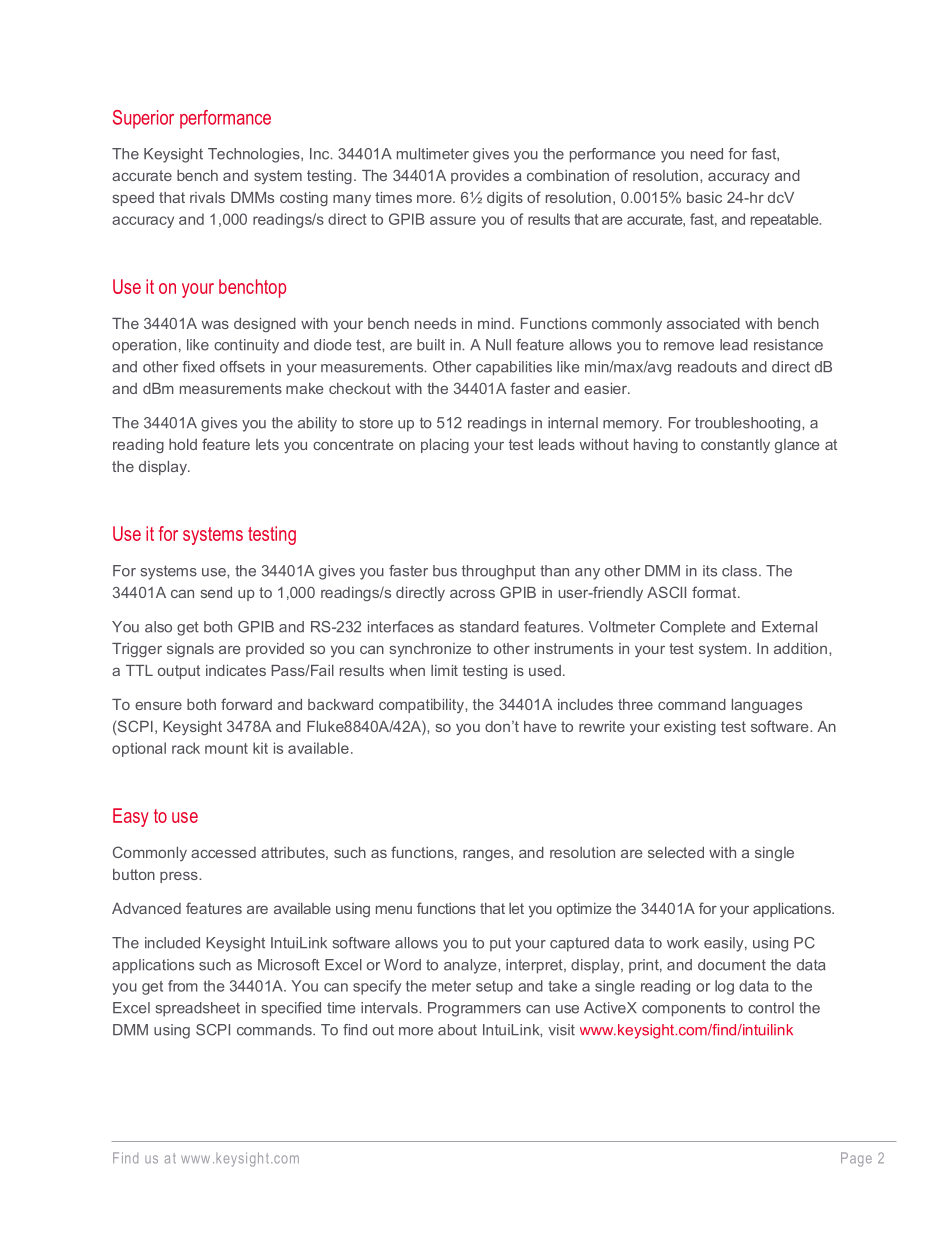 The width and height of the screenshot is (952, 1233). What do you see at coordinates (704, 197) in the screenshot?
I see `basic` at bounding box center [704, 197].
